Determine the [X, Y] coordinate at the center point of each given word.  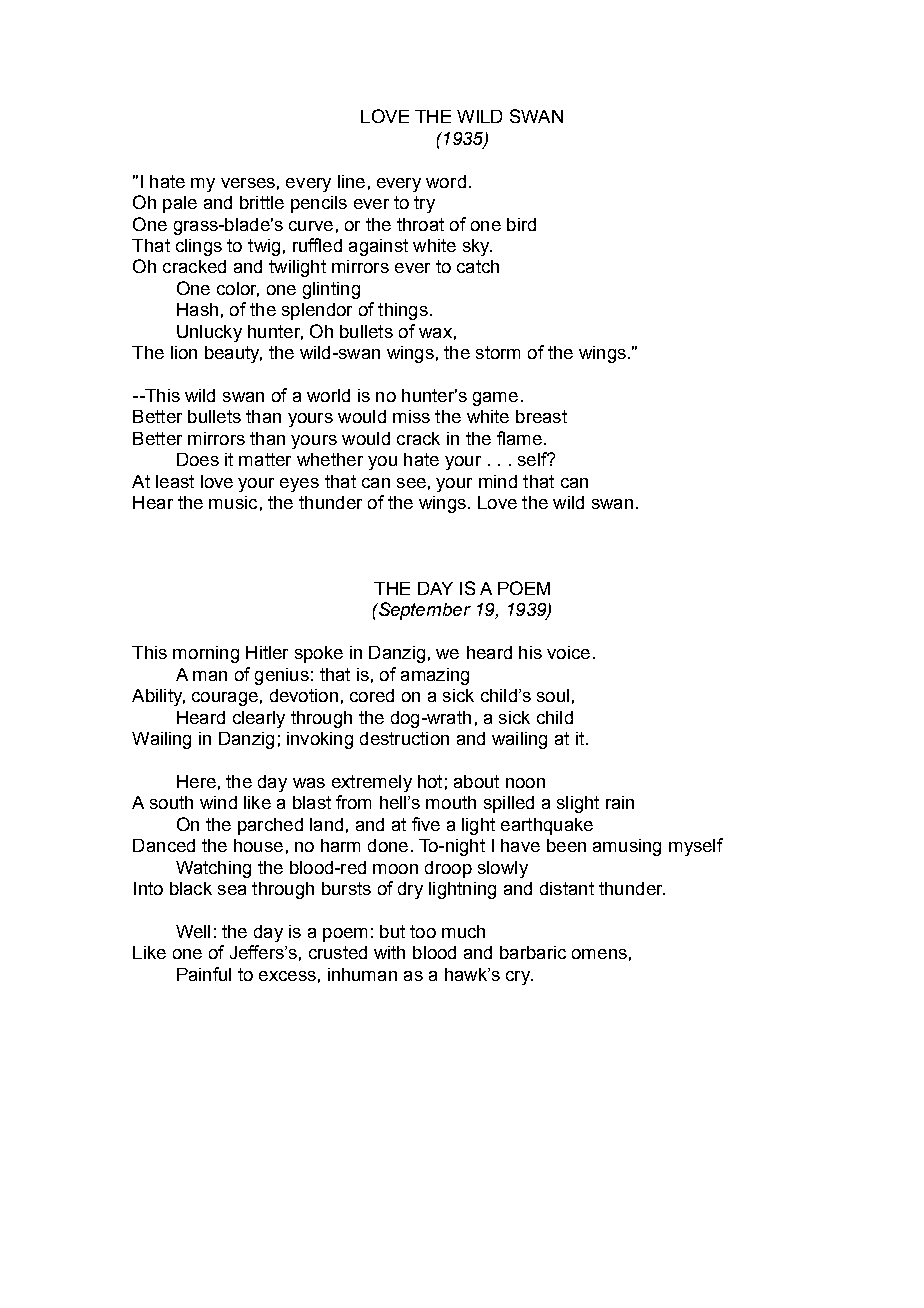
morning [206, 654]
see [411, 483]
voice [568, 652]
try [424, 204]
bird [521, 224]
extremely [372, 783]
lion [184, 352]
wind [218, 802]
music [233, 502]
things [403, 311]
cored [372, 695]
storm [498, 352]
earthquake [547, 826]
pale [180, 204]
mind [498, 481]
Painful [204, 974]
